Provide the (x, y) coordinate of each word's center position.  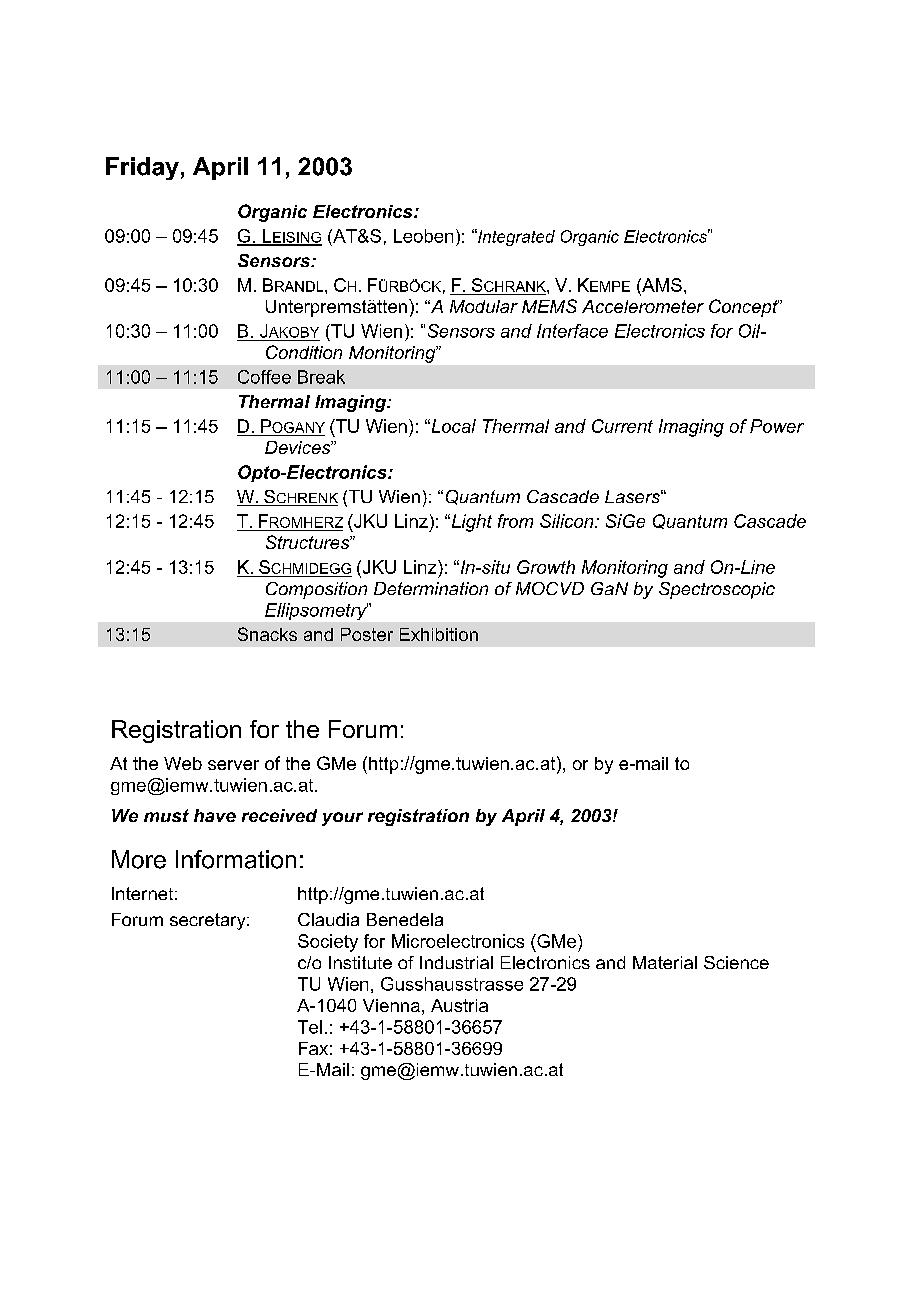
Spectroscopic (717, 590)
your (342, 819)
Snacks (267, 634)
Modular (484, 306)
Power (777, 426)
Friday (142, 168)
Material (665, 962)
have (215, 815)
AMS (661, 285)
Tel (310, 1027)
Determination (431, 588)
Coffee (264, 377)
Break (321, 377)
